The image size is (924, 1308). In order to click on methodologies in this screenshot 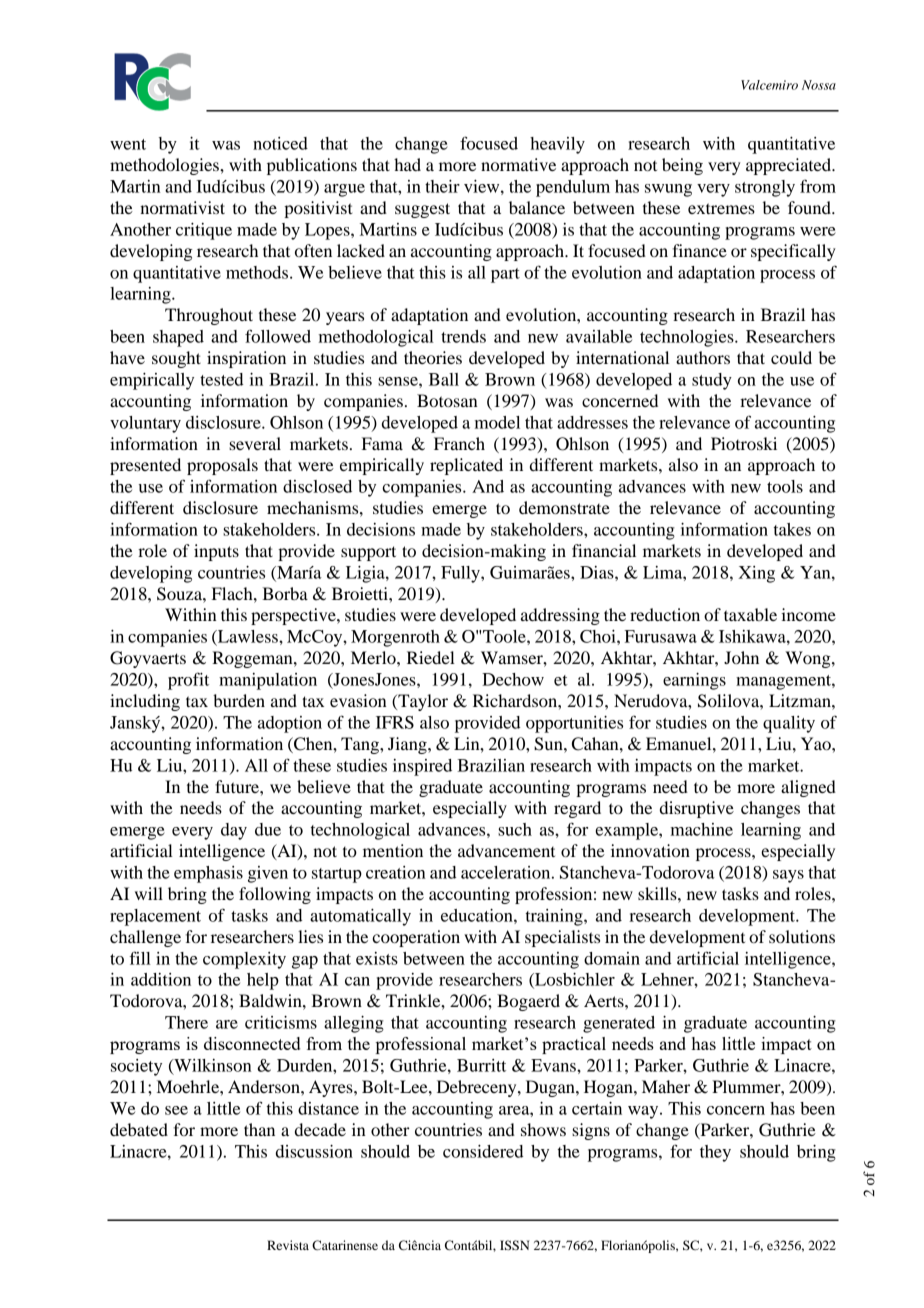, I will do `click(165, 166)`.
